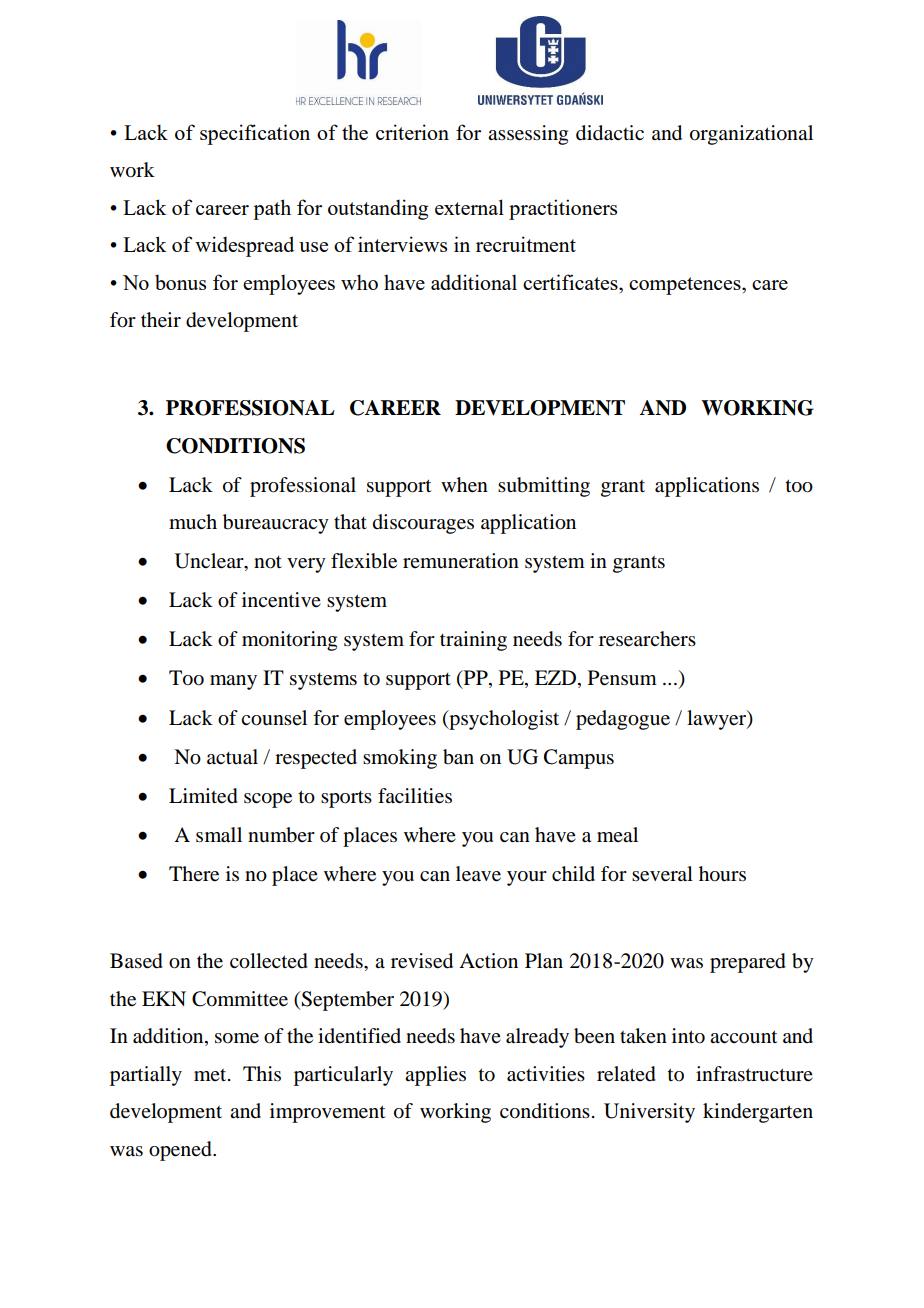 The height and width of the screenshot is (1308, 924). What do you see at coordinates (464, 485) in the screenshot?
I see `when` at bounding box center [464, 485].
